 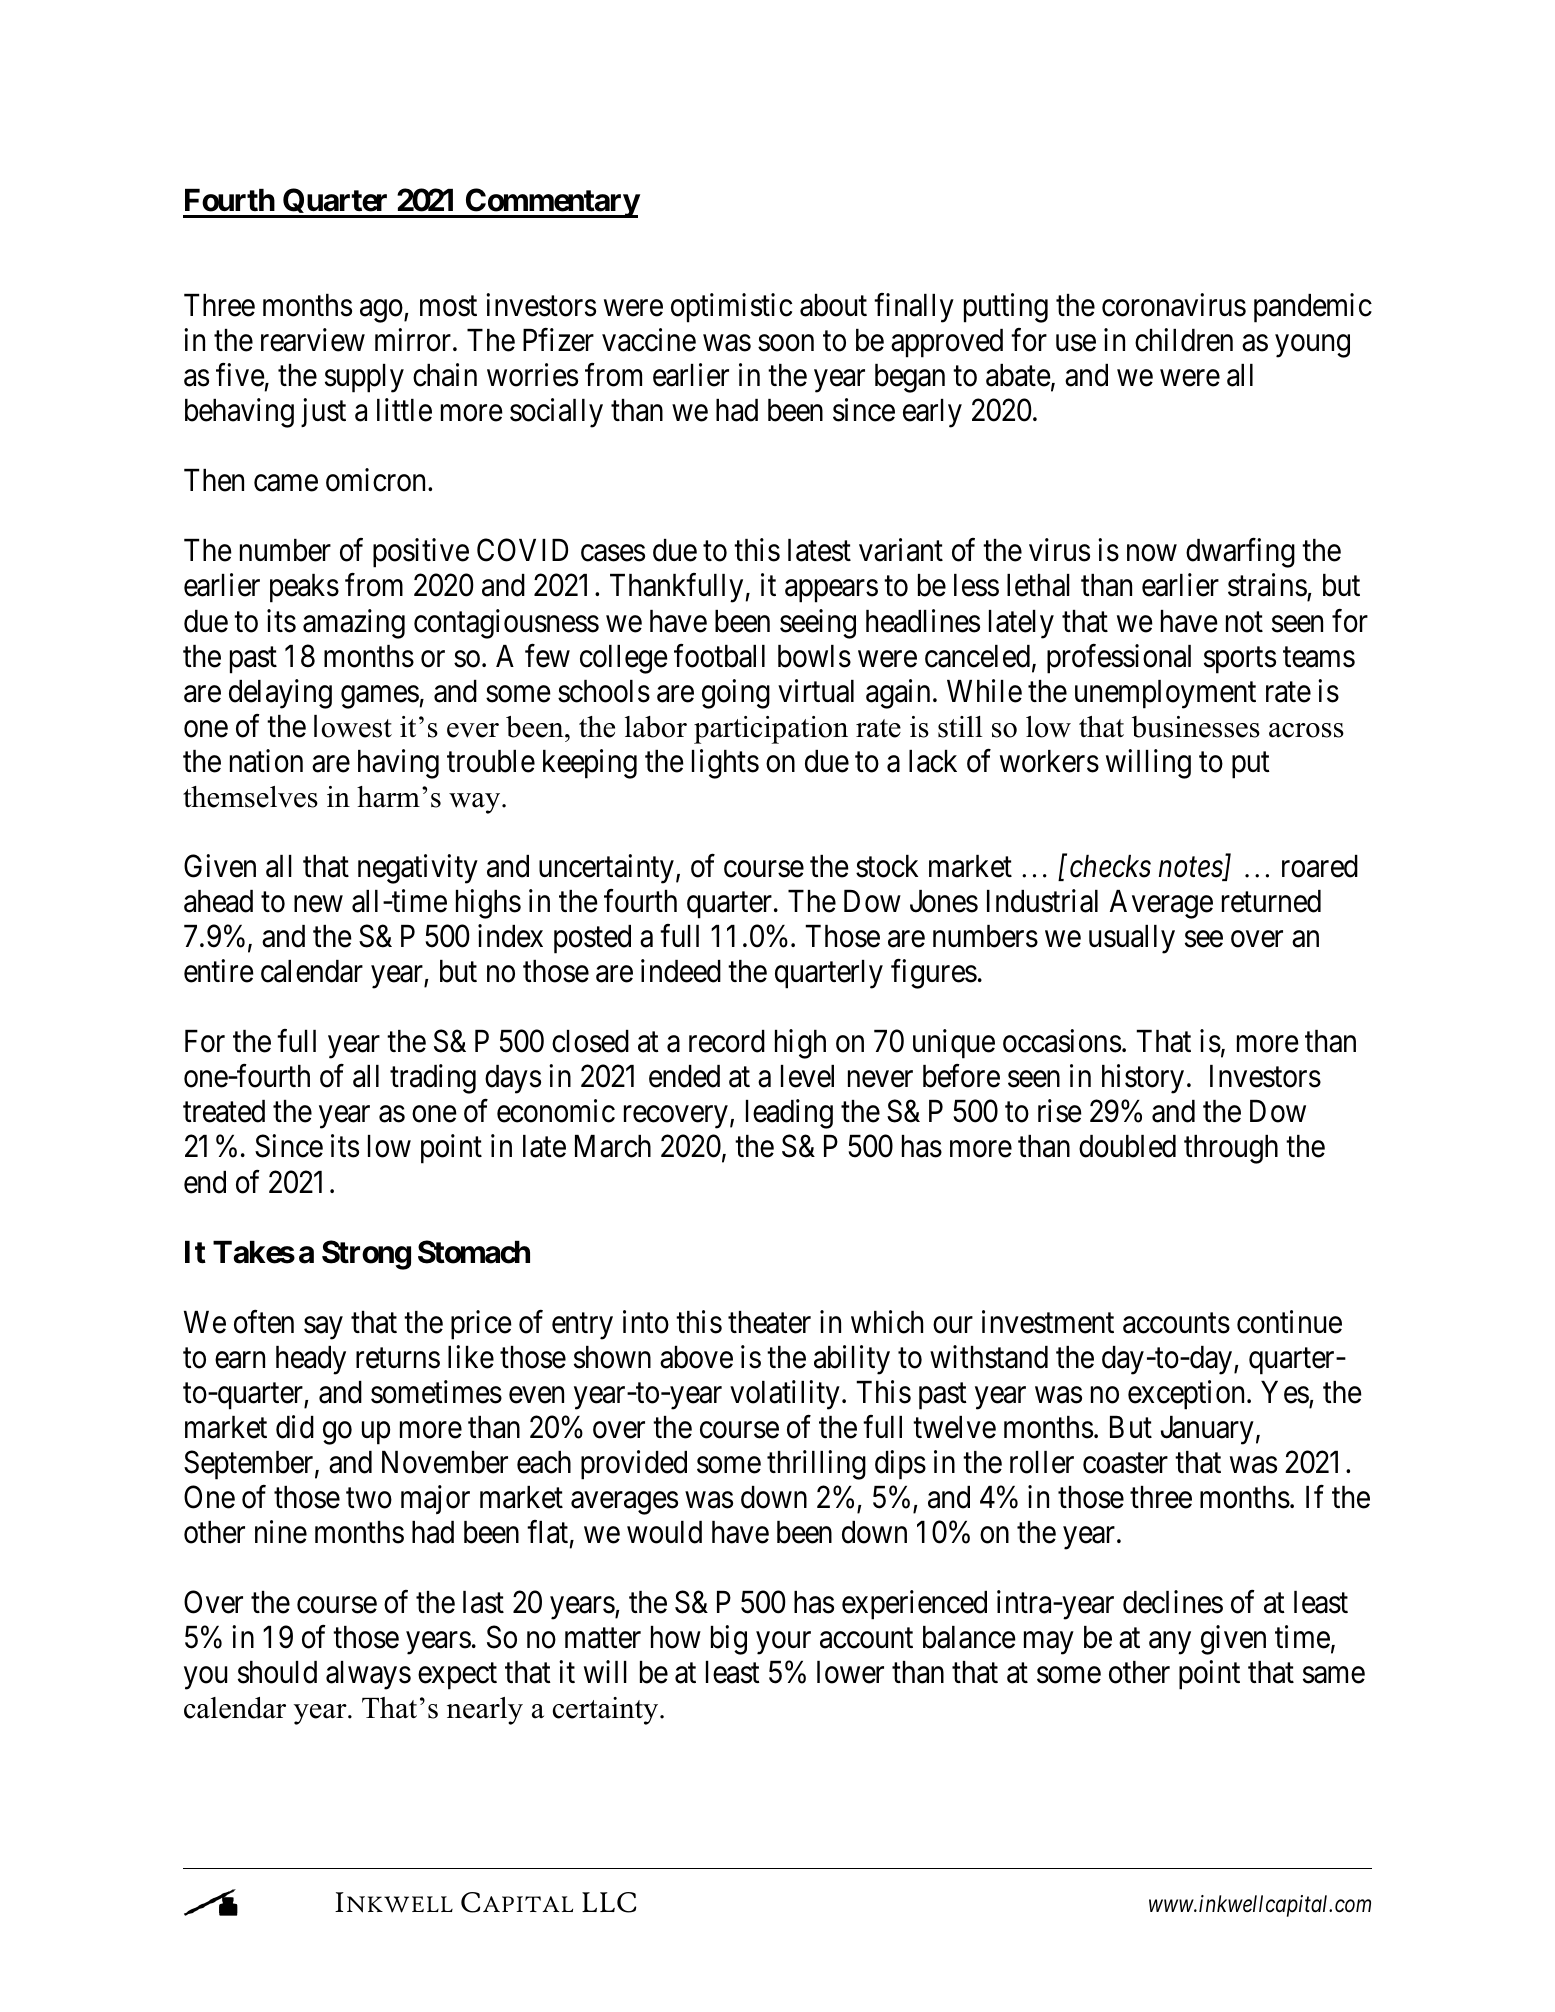 What do you see at coordinates (1196, 727) in the document?
I see `businesses` at bounding box center [1196, 727].
